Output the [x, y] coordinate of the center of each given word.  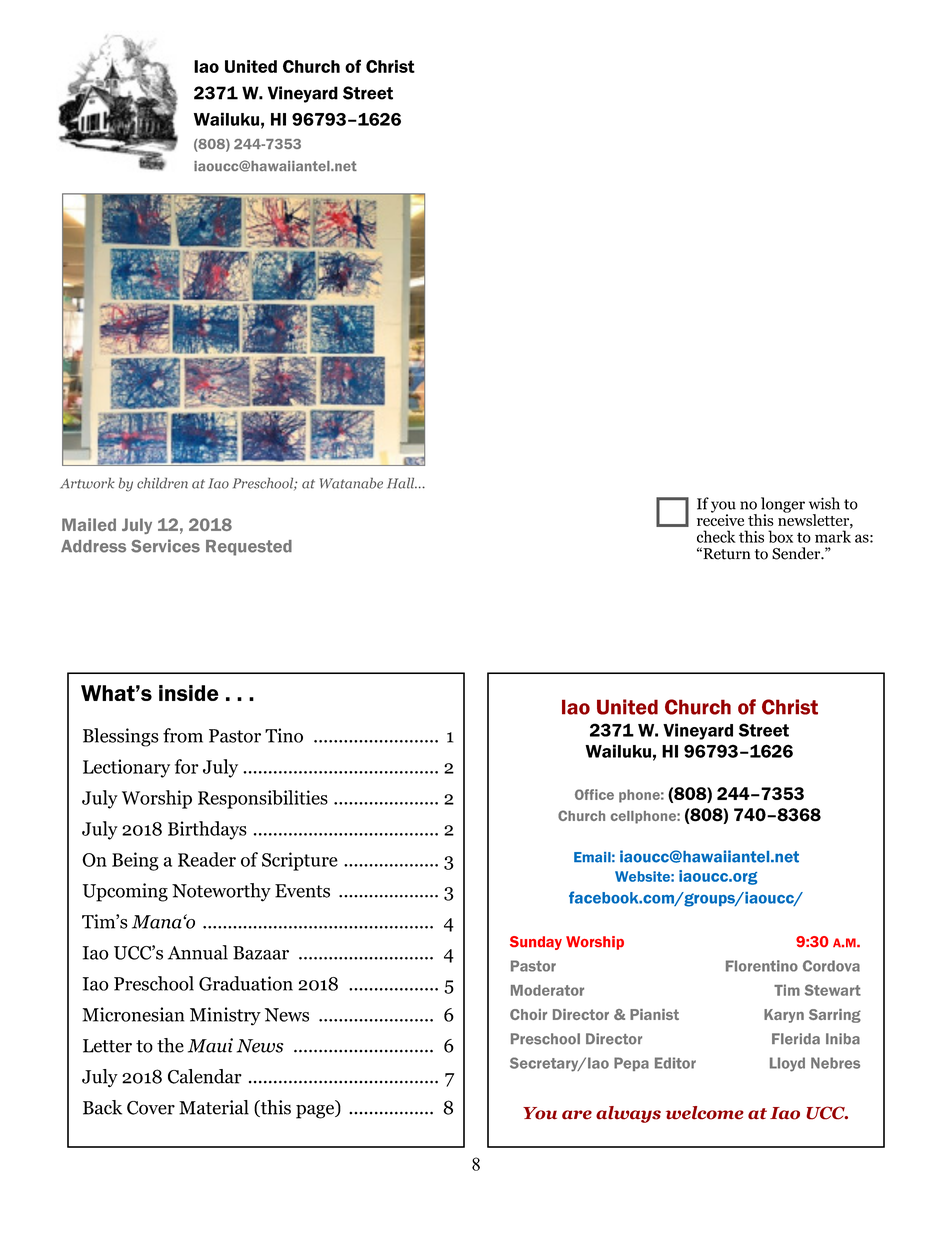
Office [594, 794]
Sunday [536, 943]
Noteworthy [221, 892]
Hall [402, 483]
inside [189, 693]
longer [783, 506]
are [577, 1115]
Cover [151, 1108]
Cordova [831, 966]
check [716, 536]
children [162, 483]
